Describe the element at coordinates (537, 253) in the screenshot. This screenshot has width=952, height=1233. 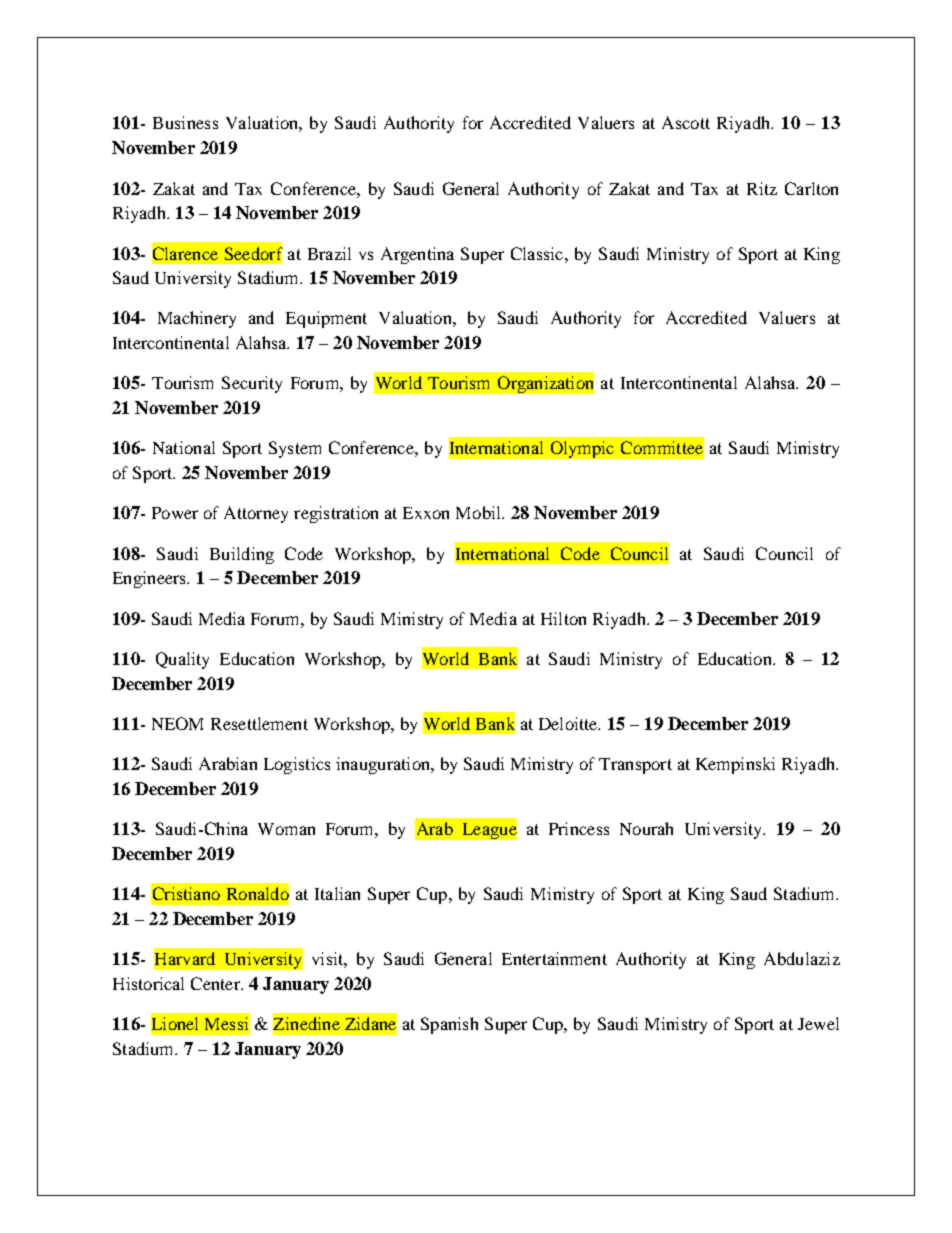
I see `Classic` at that location.
